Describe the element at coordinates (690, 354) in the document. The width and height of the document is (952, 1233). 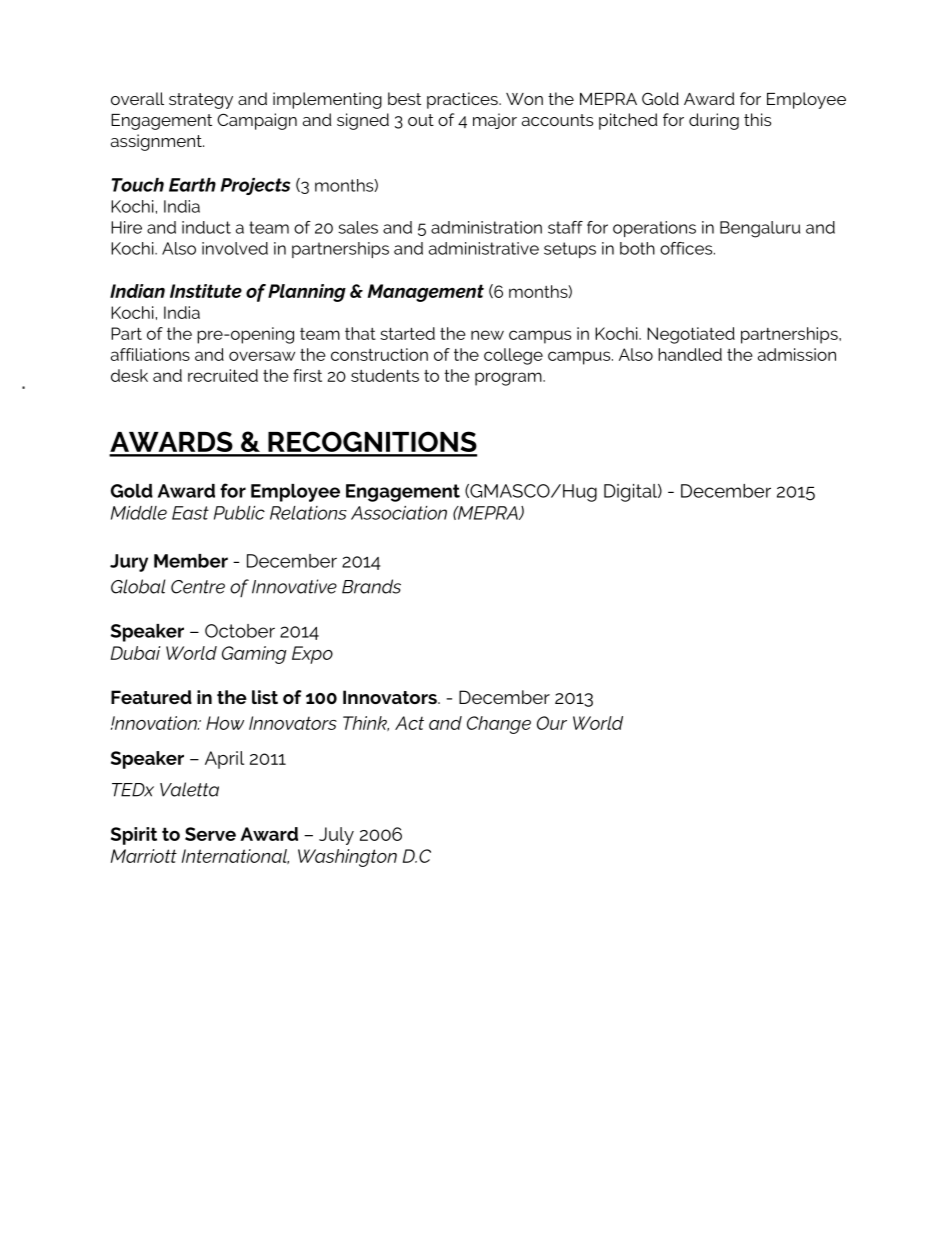
I see `handled` at that location.
